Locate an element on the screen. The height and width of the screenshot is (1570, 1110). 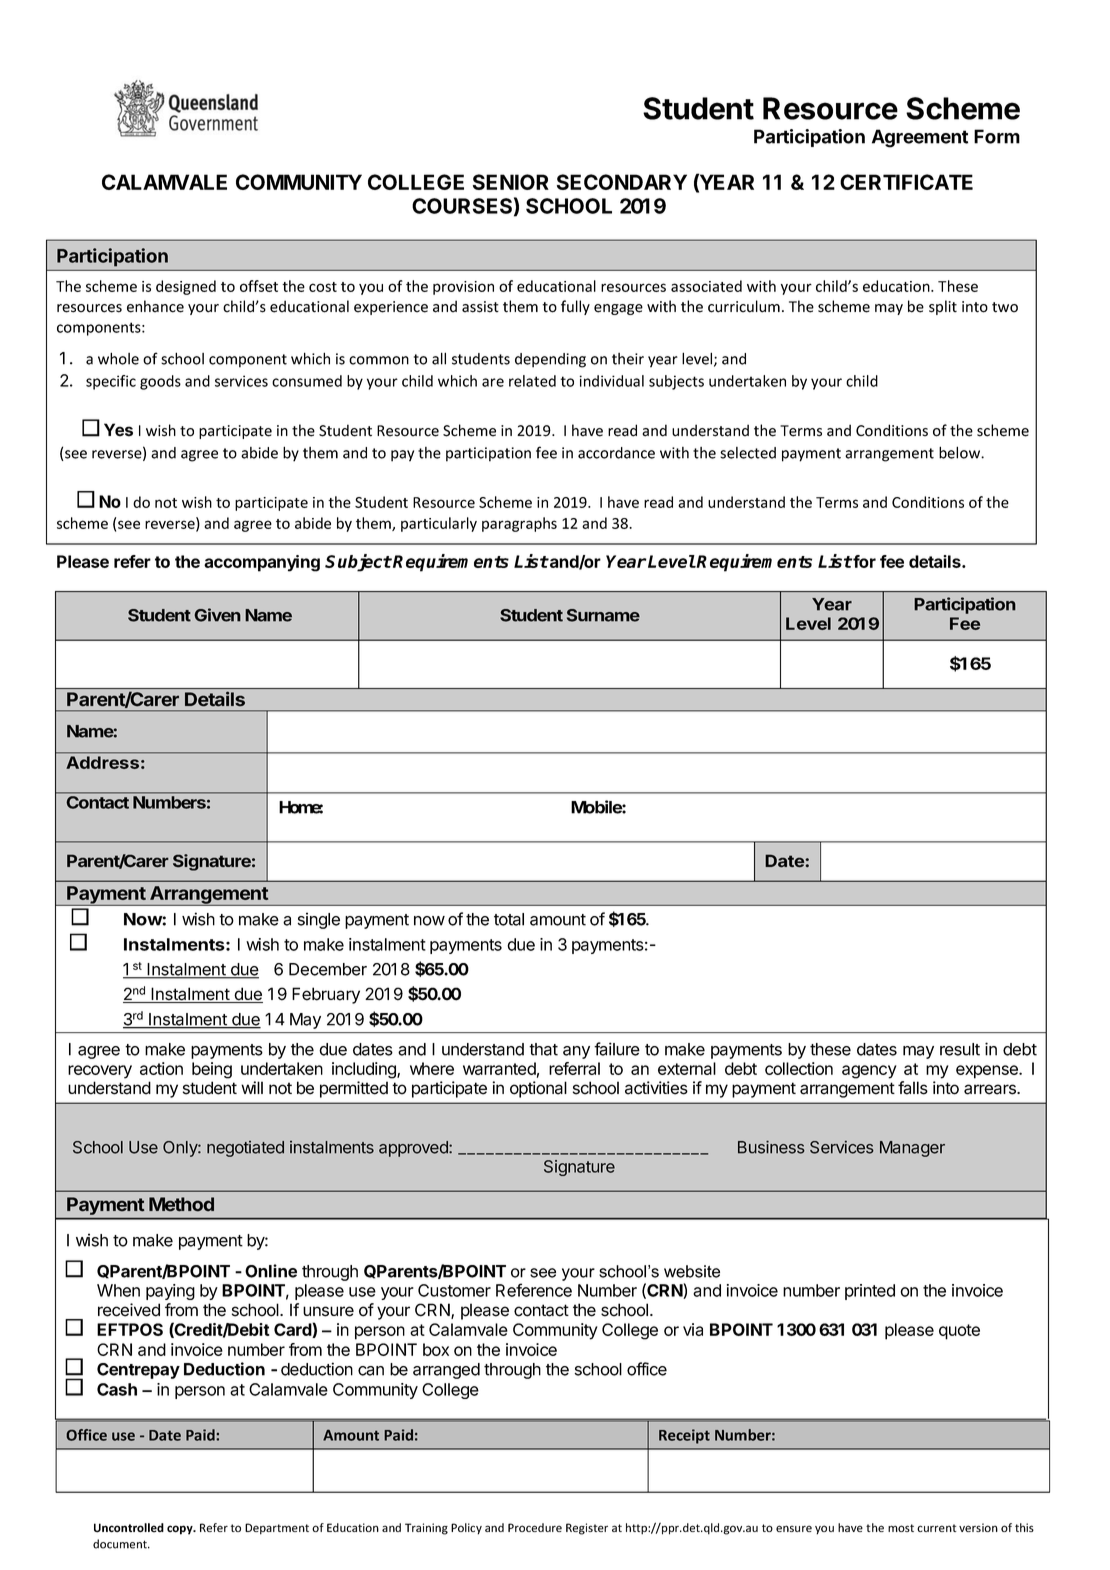
CERTIFICATE is located at coordinates (906, 182).
